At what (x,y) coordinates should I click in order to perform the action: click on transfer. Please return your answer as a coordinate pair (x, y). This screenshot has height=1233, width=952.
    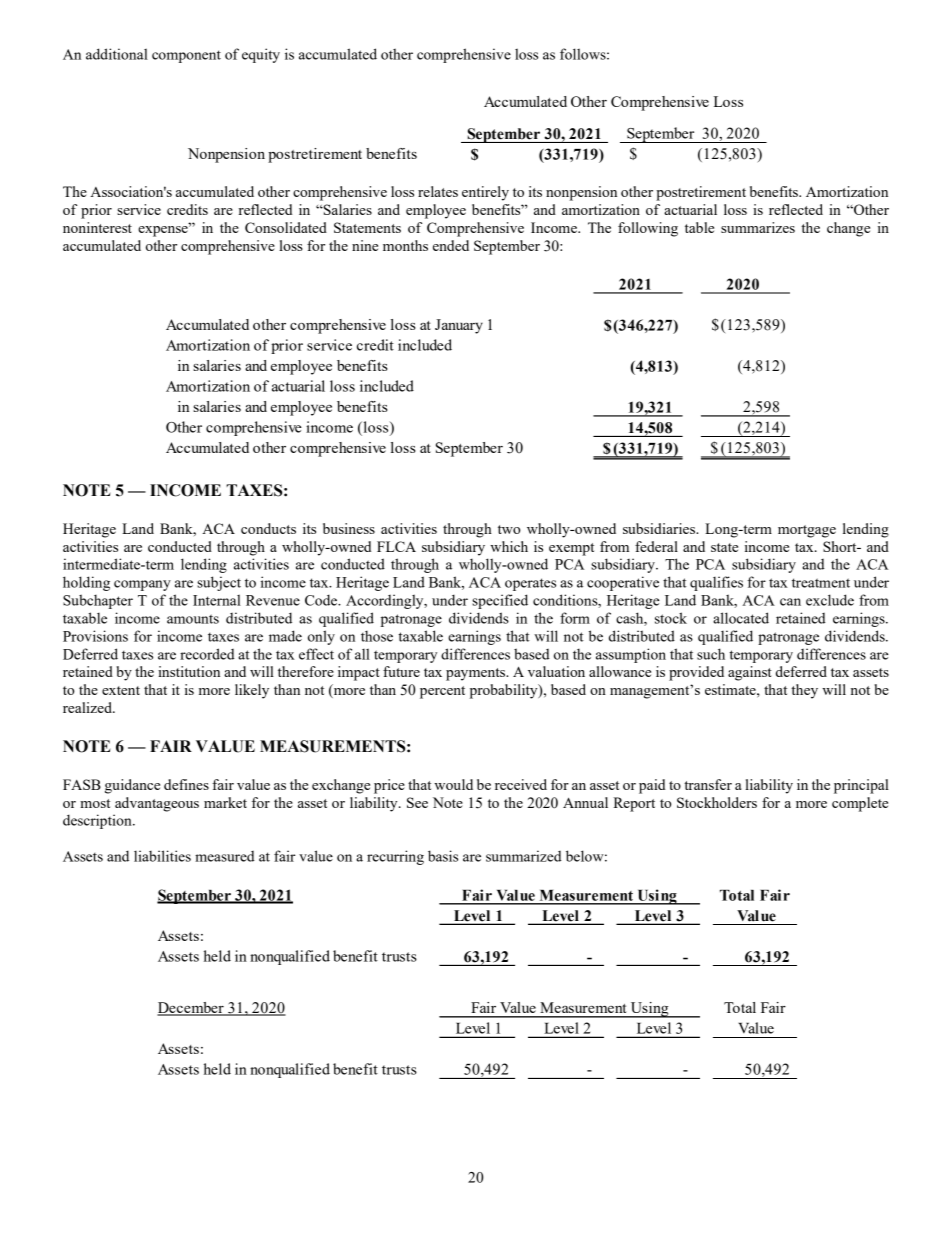
    Looking at the image, I should click on (708, 784).
